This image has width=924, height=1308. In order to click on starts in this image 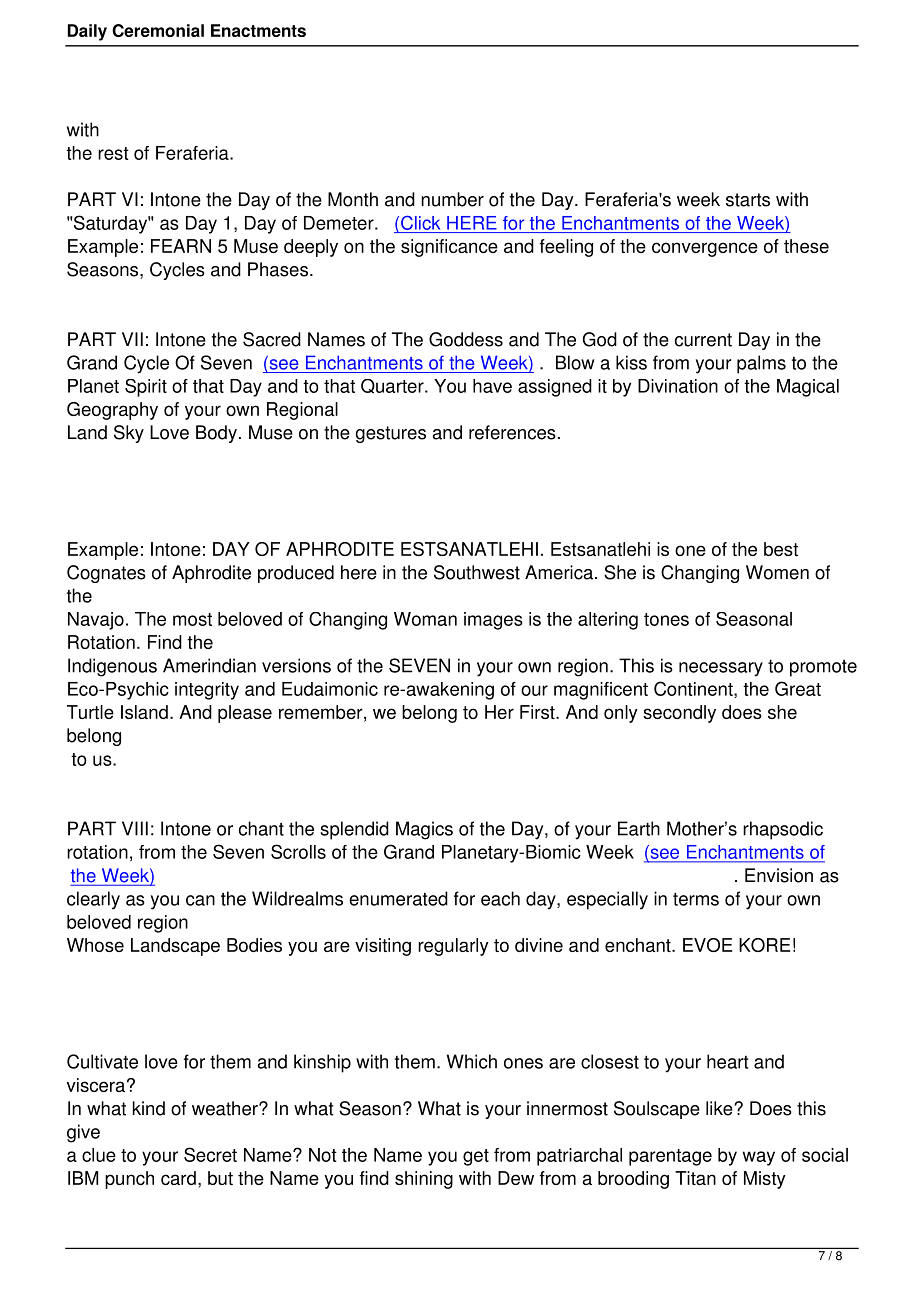, I will do `click(748, 200)`.
